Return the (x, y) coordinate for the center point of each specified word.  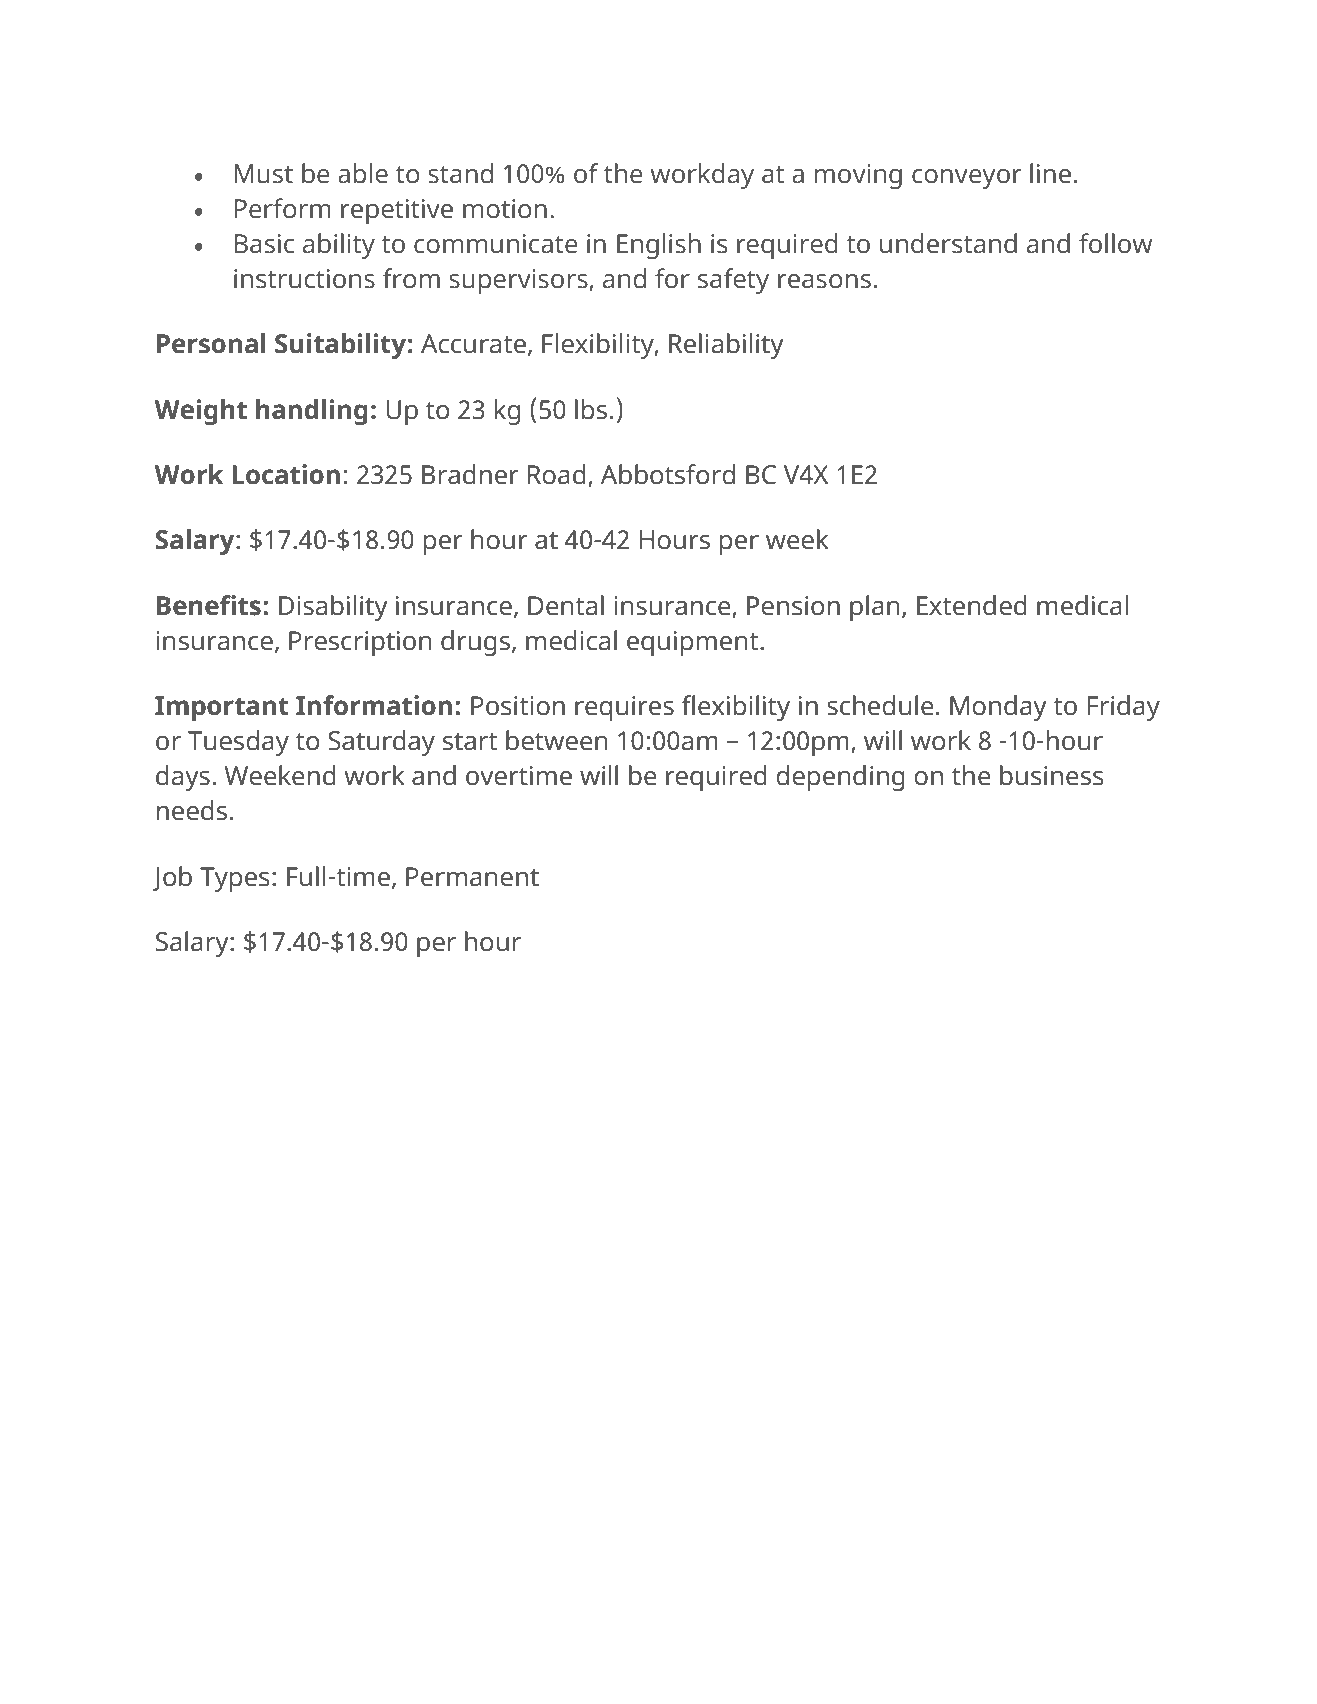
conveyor (967, 179)
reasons (824, 281)
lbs (591, 409)
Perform (283, 208)
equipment (694, 643)
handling (312, 412)
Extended (972, 605)
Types (235, 879)
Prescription (360, 643)
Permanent (472, 877)
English (659, 246)
